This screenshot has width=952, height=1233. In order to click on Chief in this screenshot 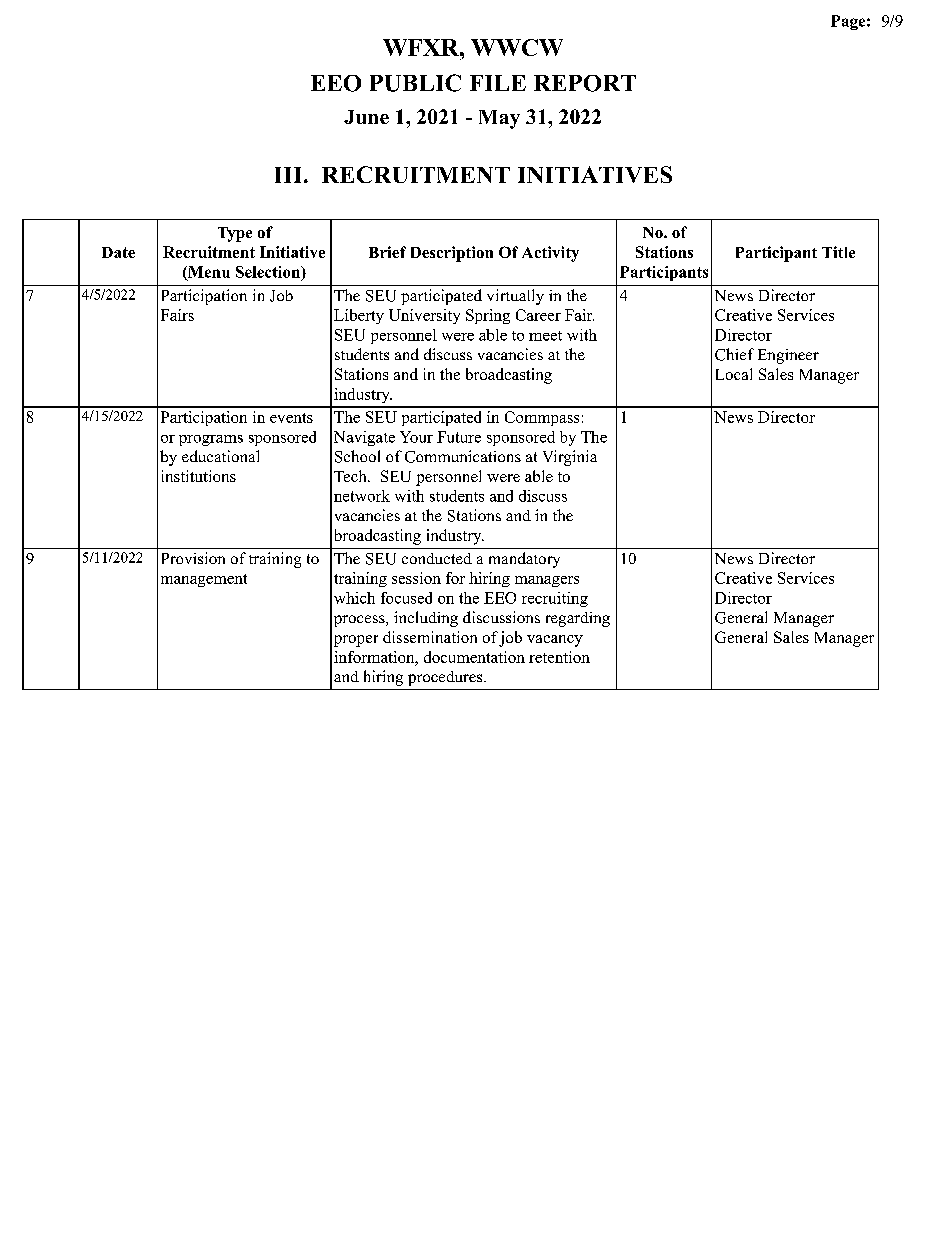, I will do `click(734, 354)`.
